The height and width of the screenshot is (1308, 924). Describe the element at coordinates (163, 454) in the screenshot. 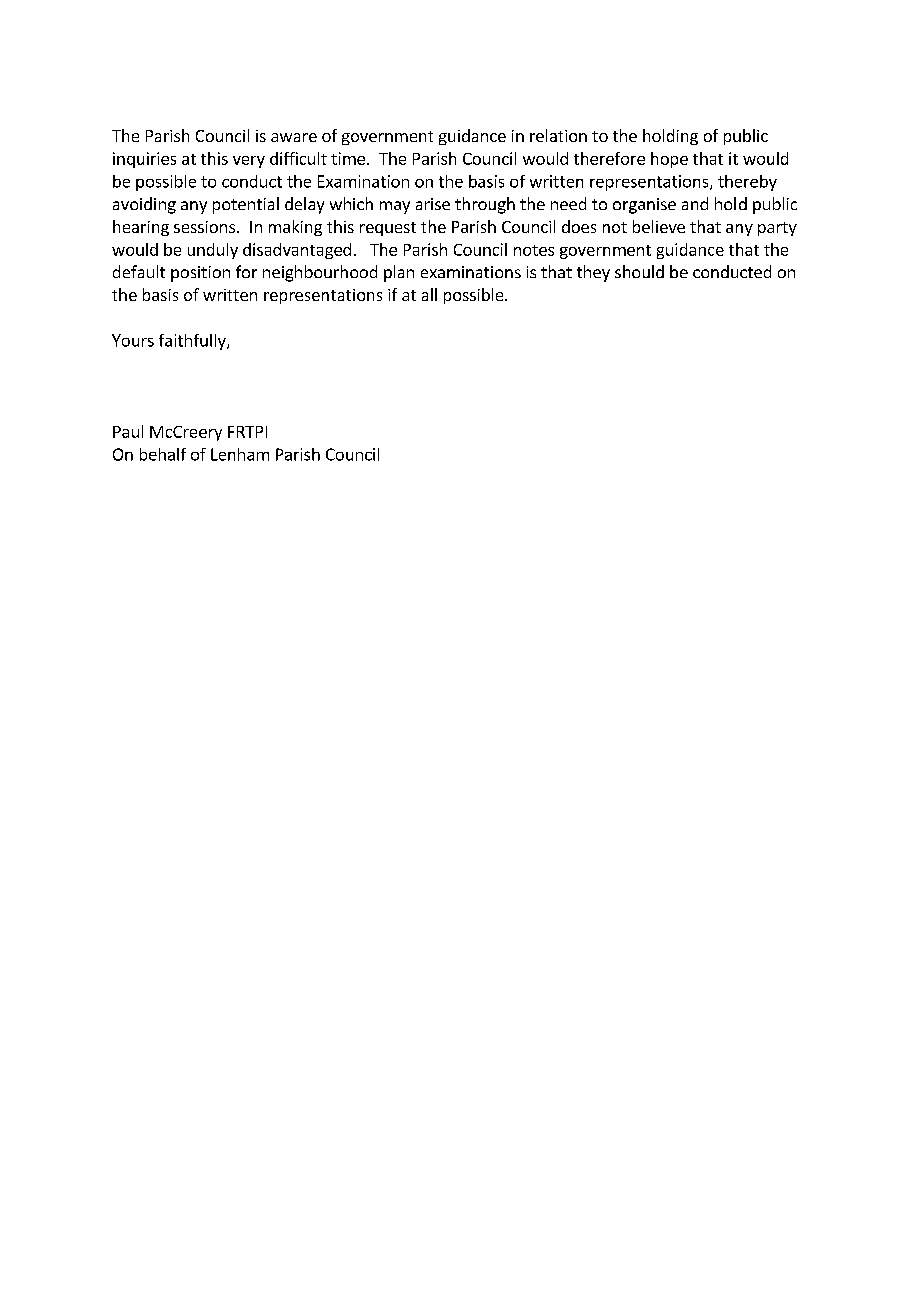

I see `behalf` at that location.
